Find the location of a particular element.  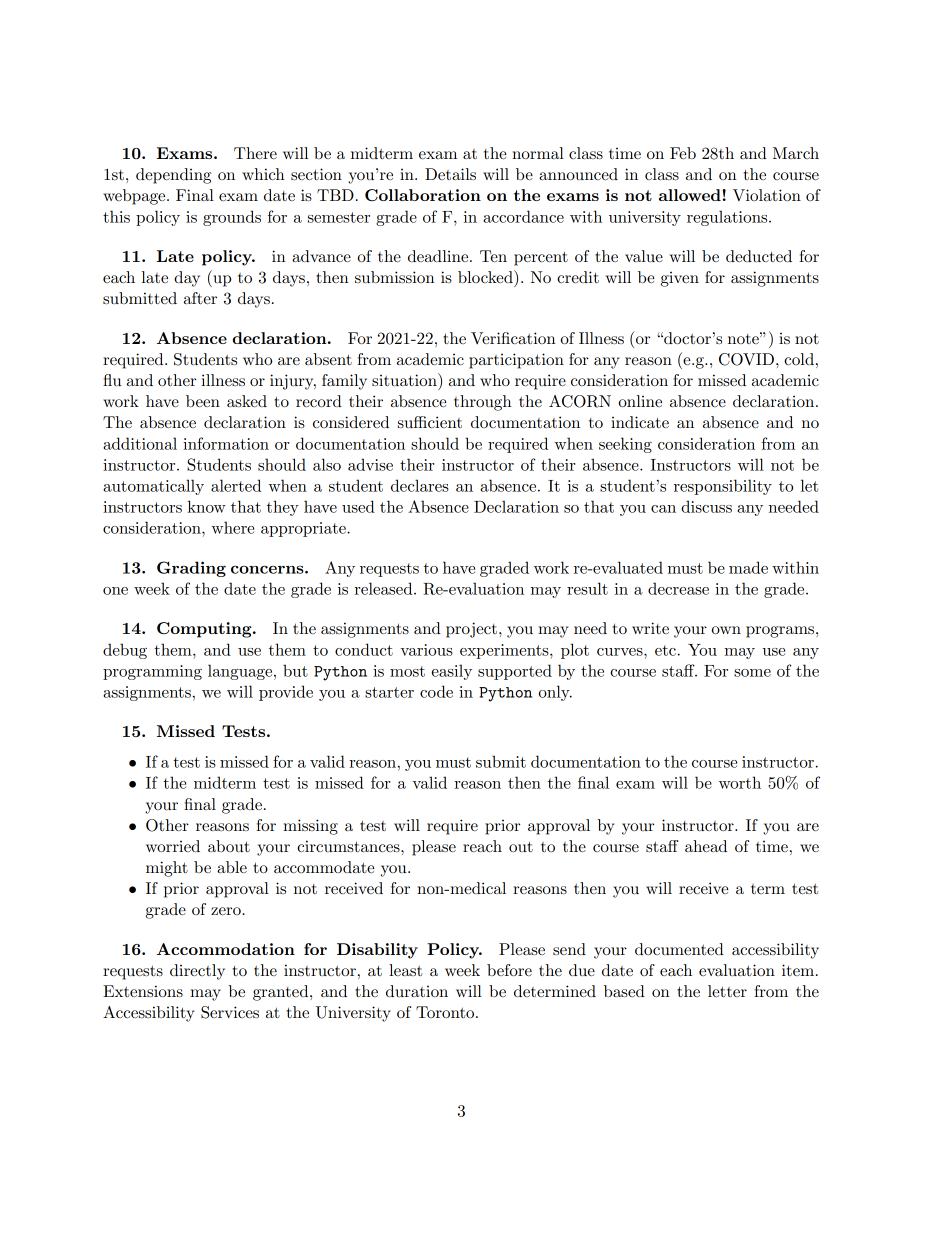

allowed is located at coordinates (690, 195).
